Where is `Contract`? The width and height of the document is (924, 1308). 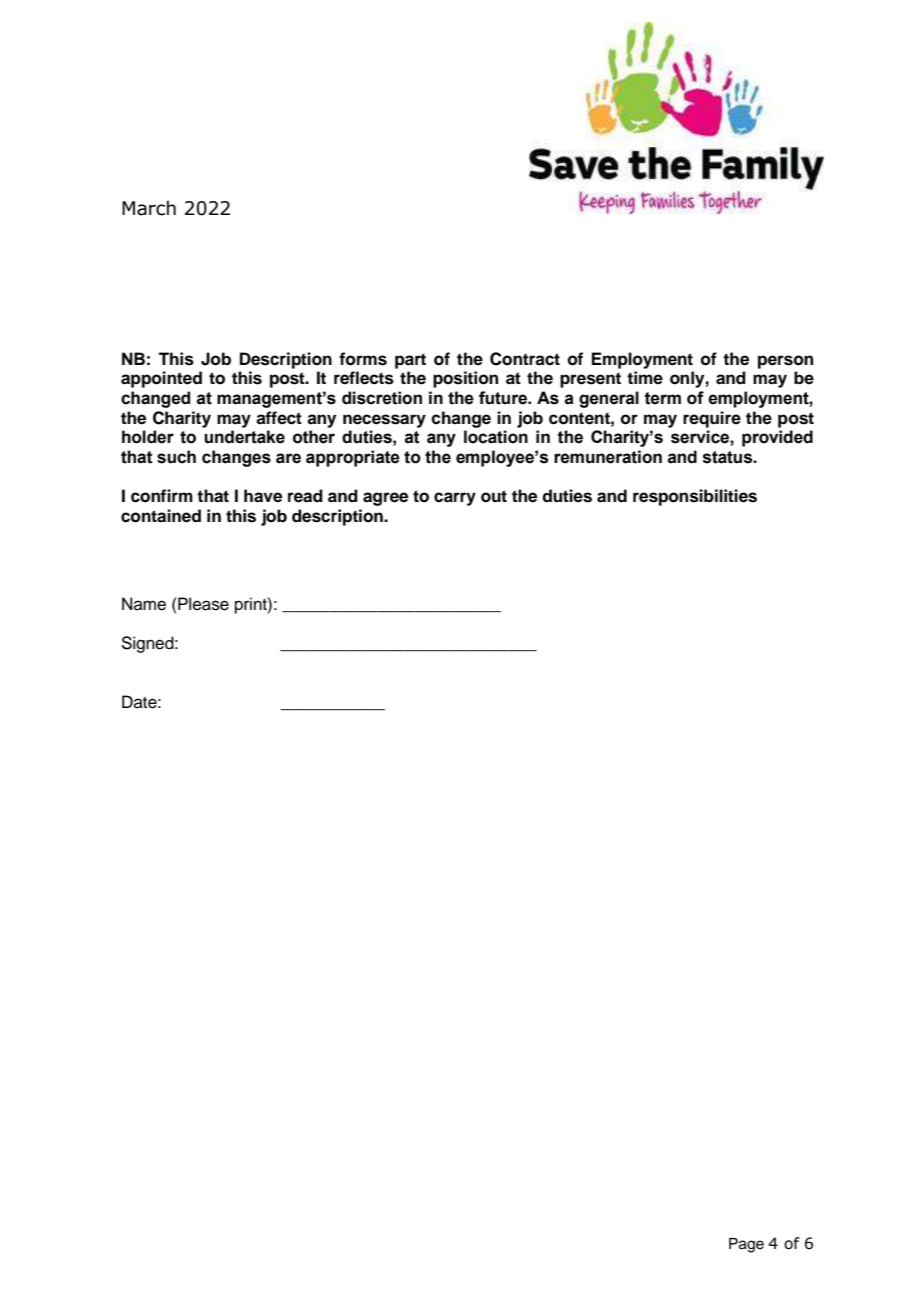
Contract is located at coordinates (525, 359).
